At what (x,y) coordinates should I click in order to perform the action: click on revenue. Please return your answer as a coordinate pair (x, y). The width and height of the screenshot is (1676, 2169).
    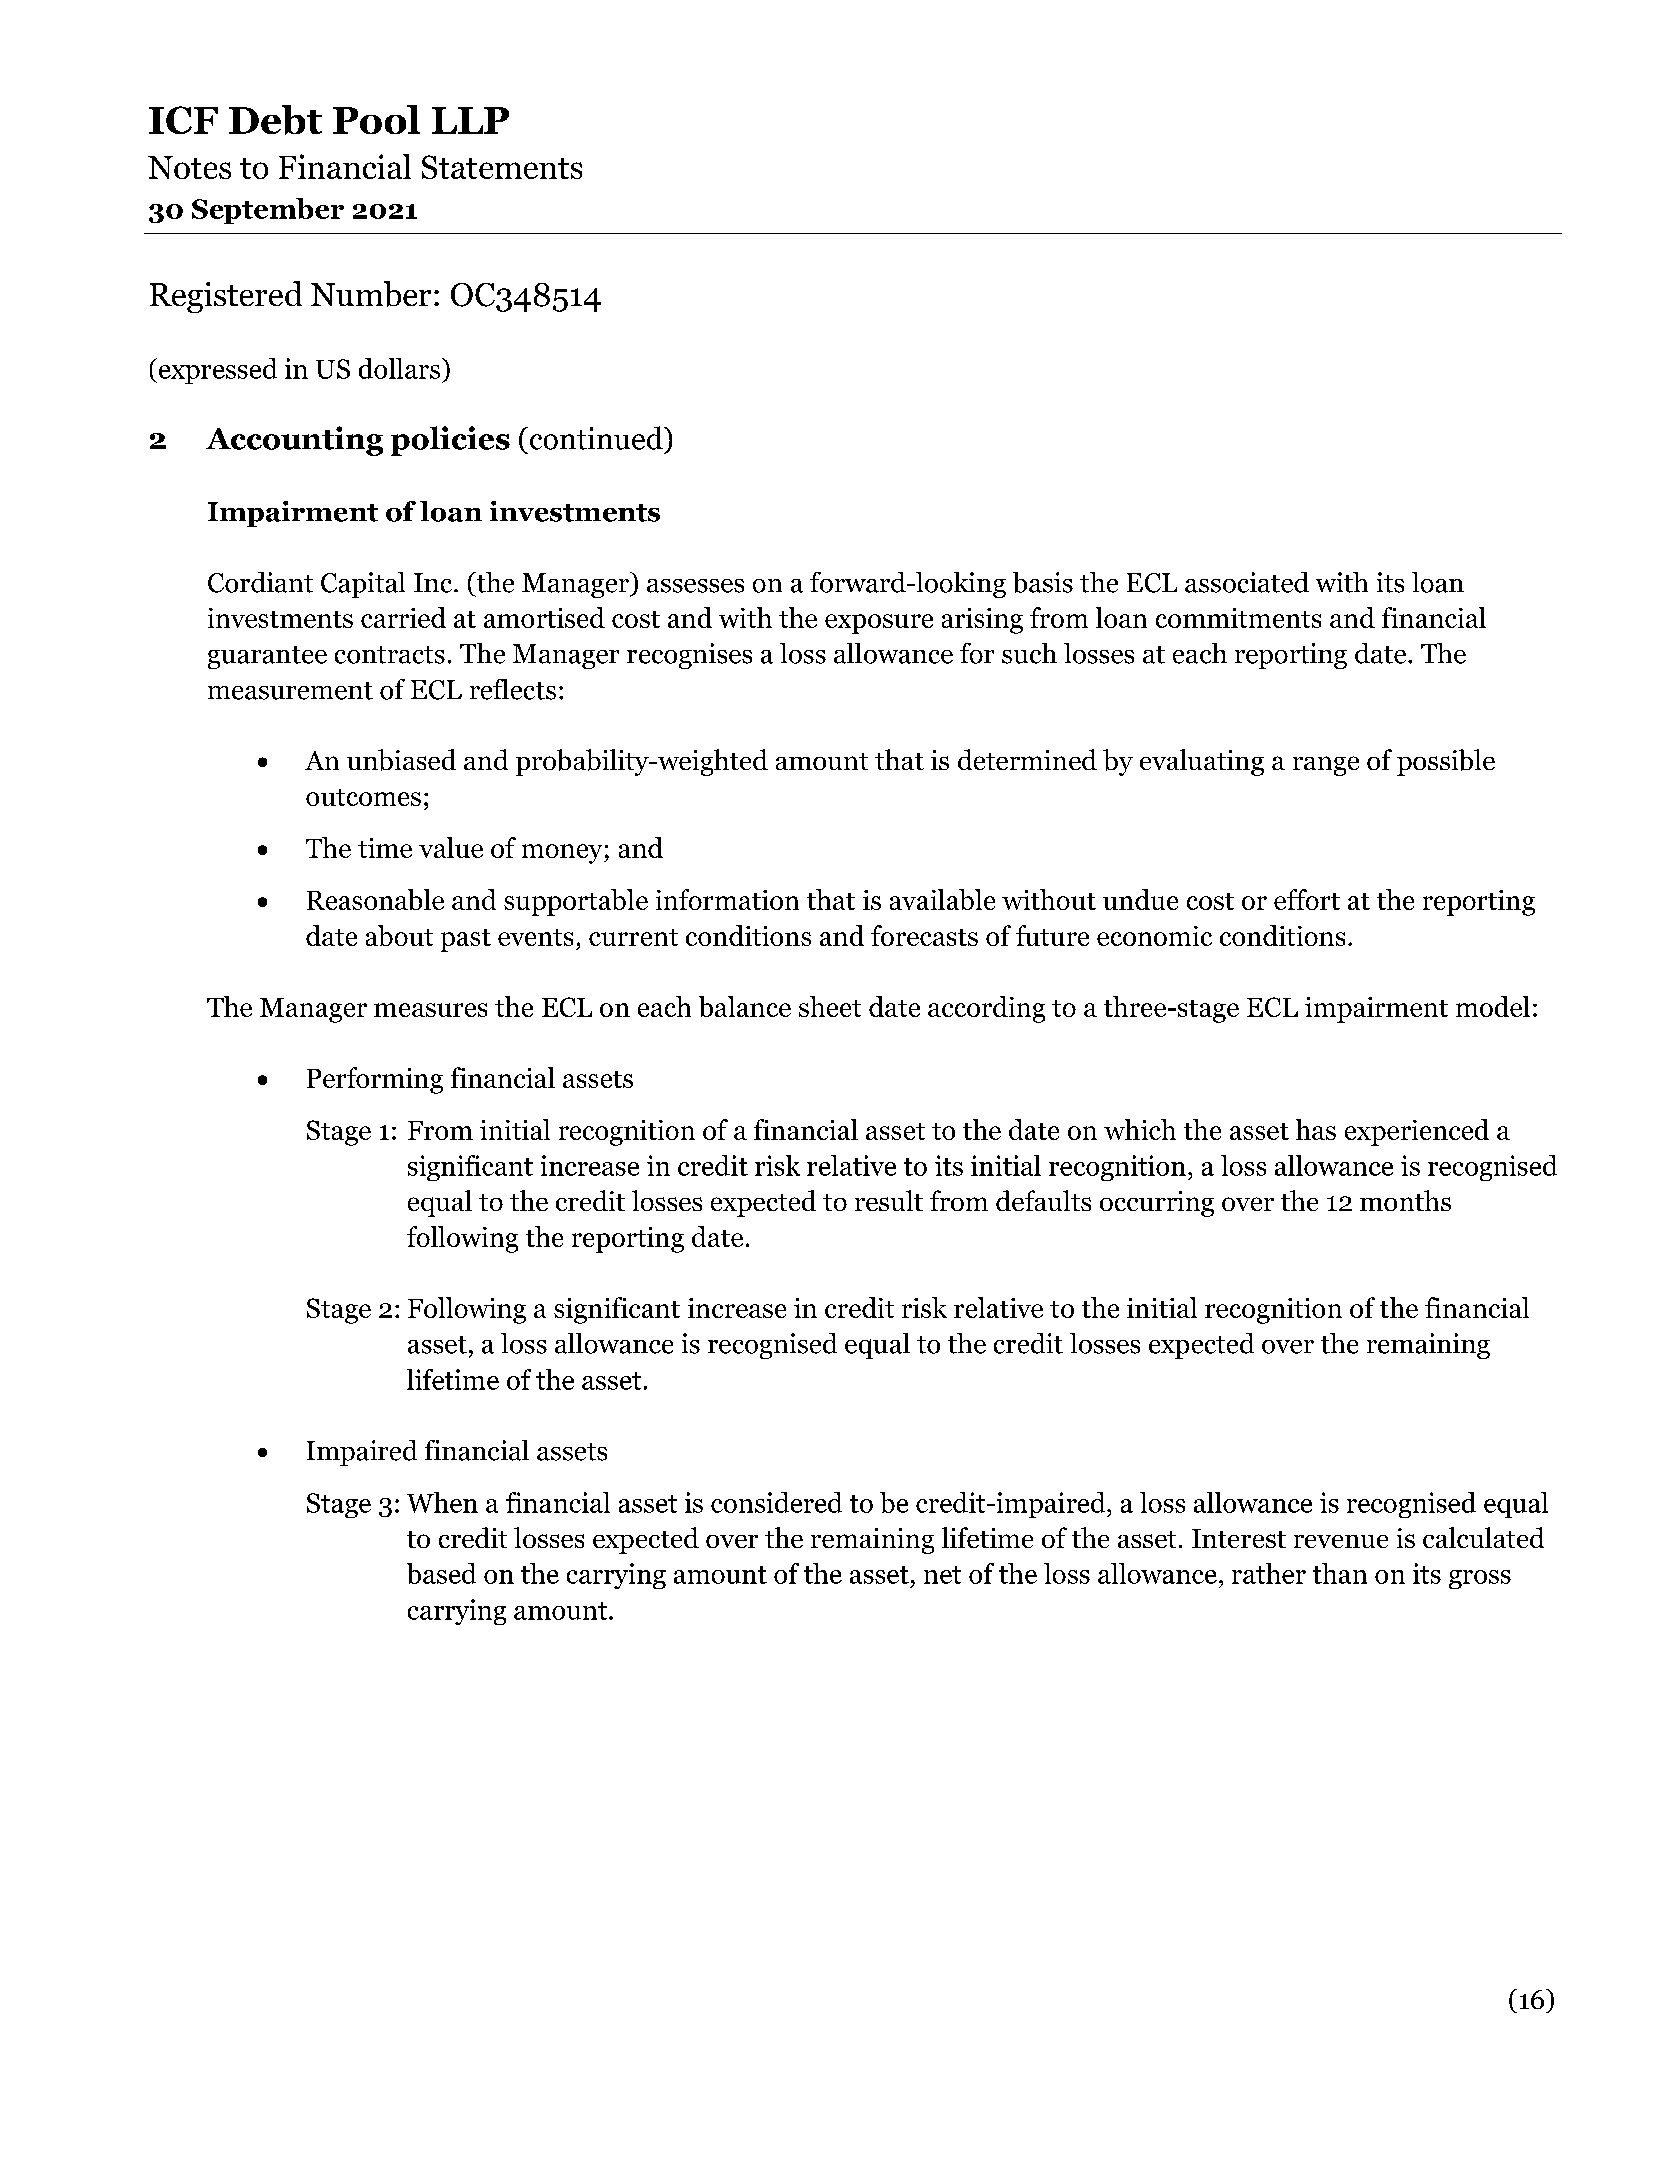
    Looking at the image, I should click on (1341, 1541).
